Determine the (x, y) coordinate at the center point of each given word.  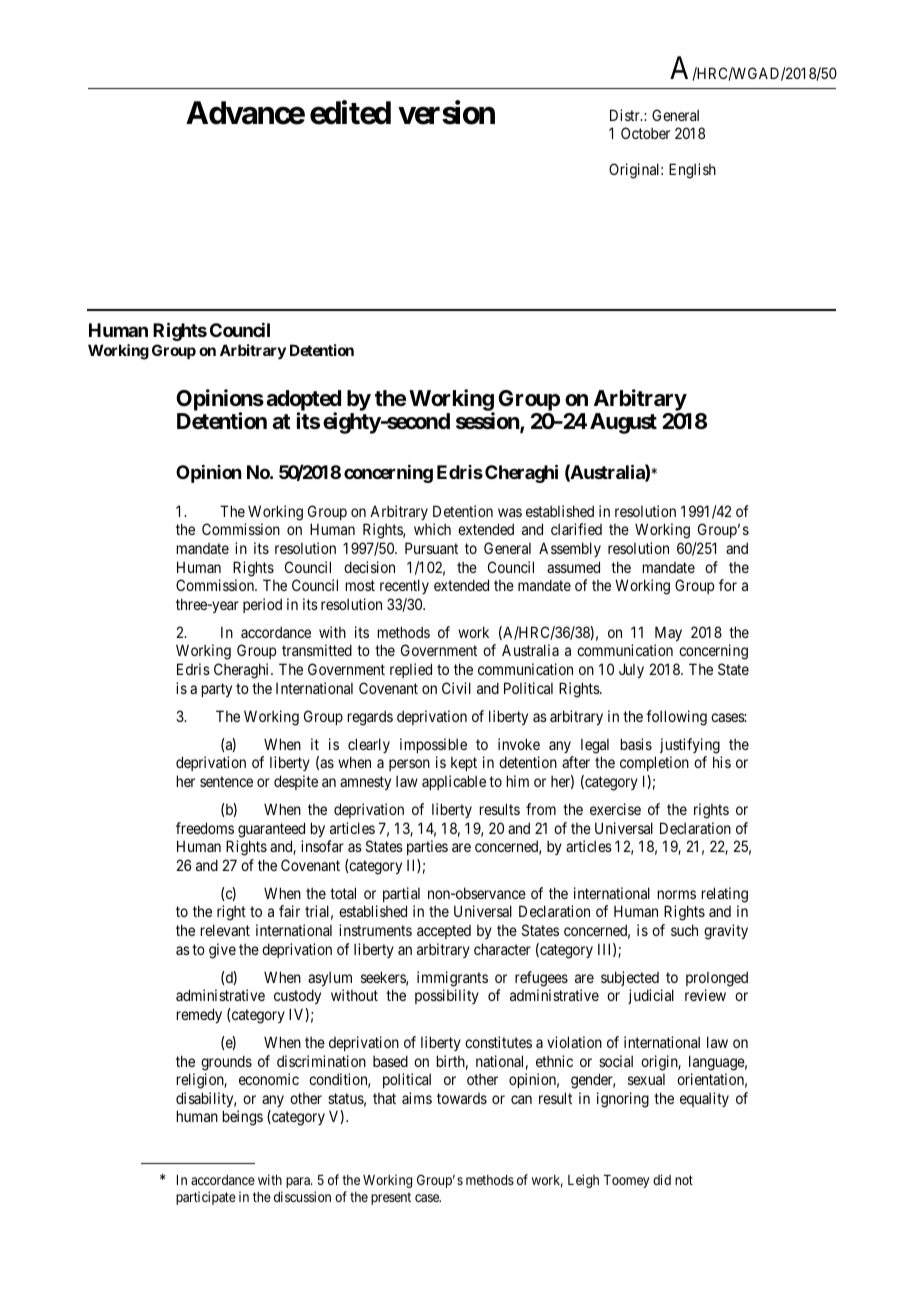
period (262, 605)
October (645, 133)
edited (350, 112)
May (668, 633)
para (299, 1182)
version (446, 112)
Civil (456, 688)
